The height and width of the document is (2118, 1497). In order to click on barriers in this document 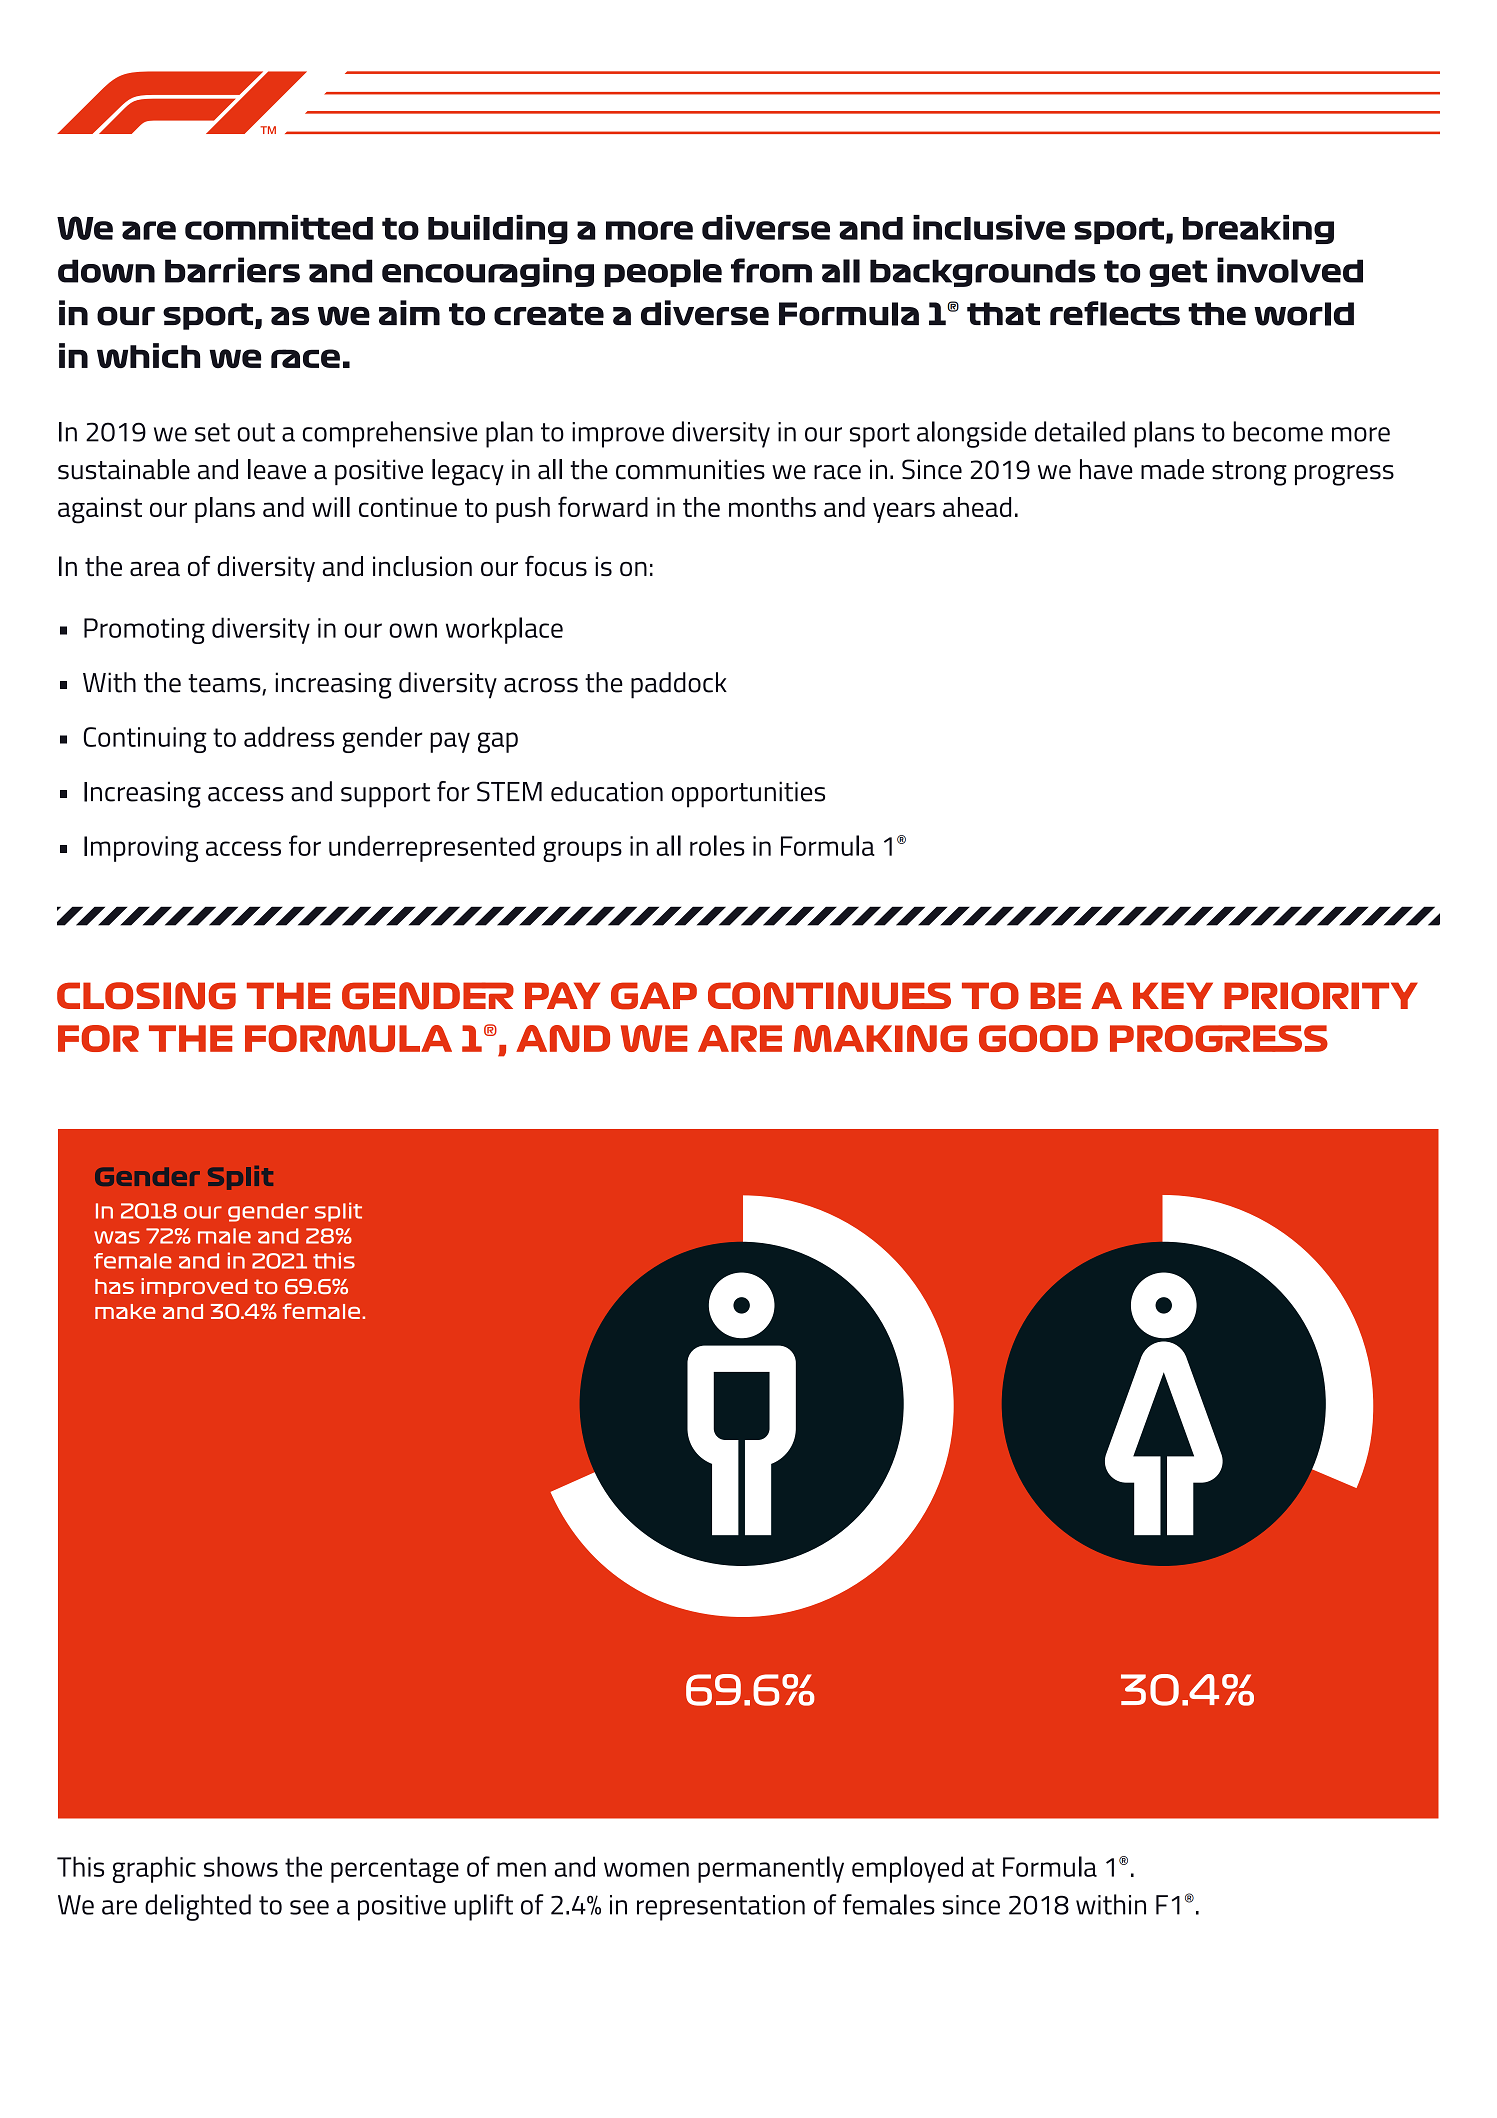, I will do `click(232, 270)`.
